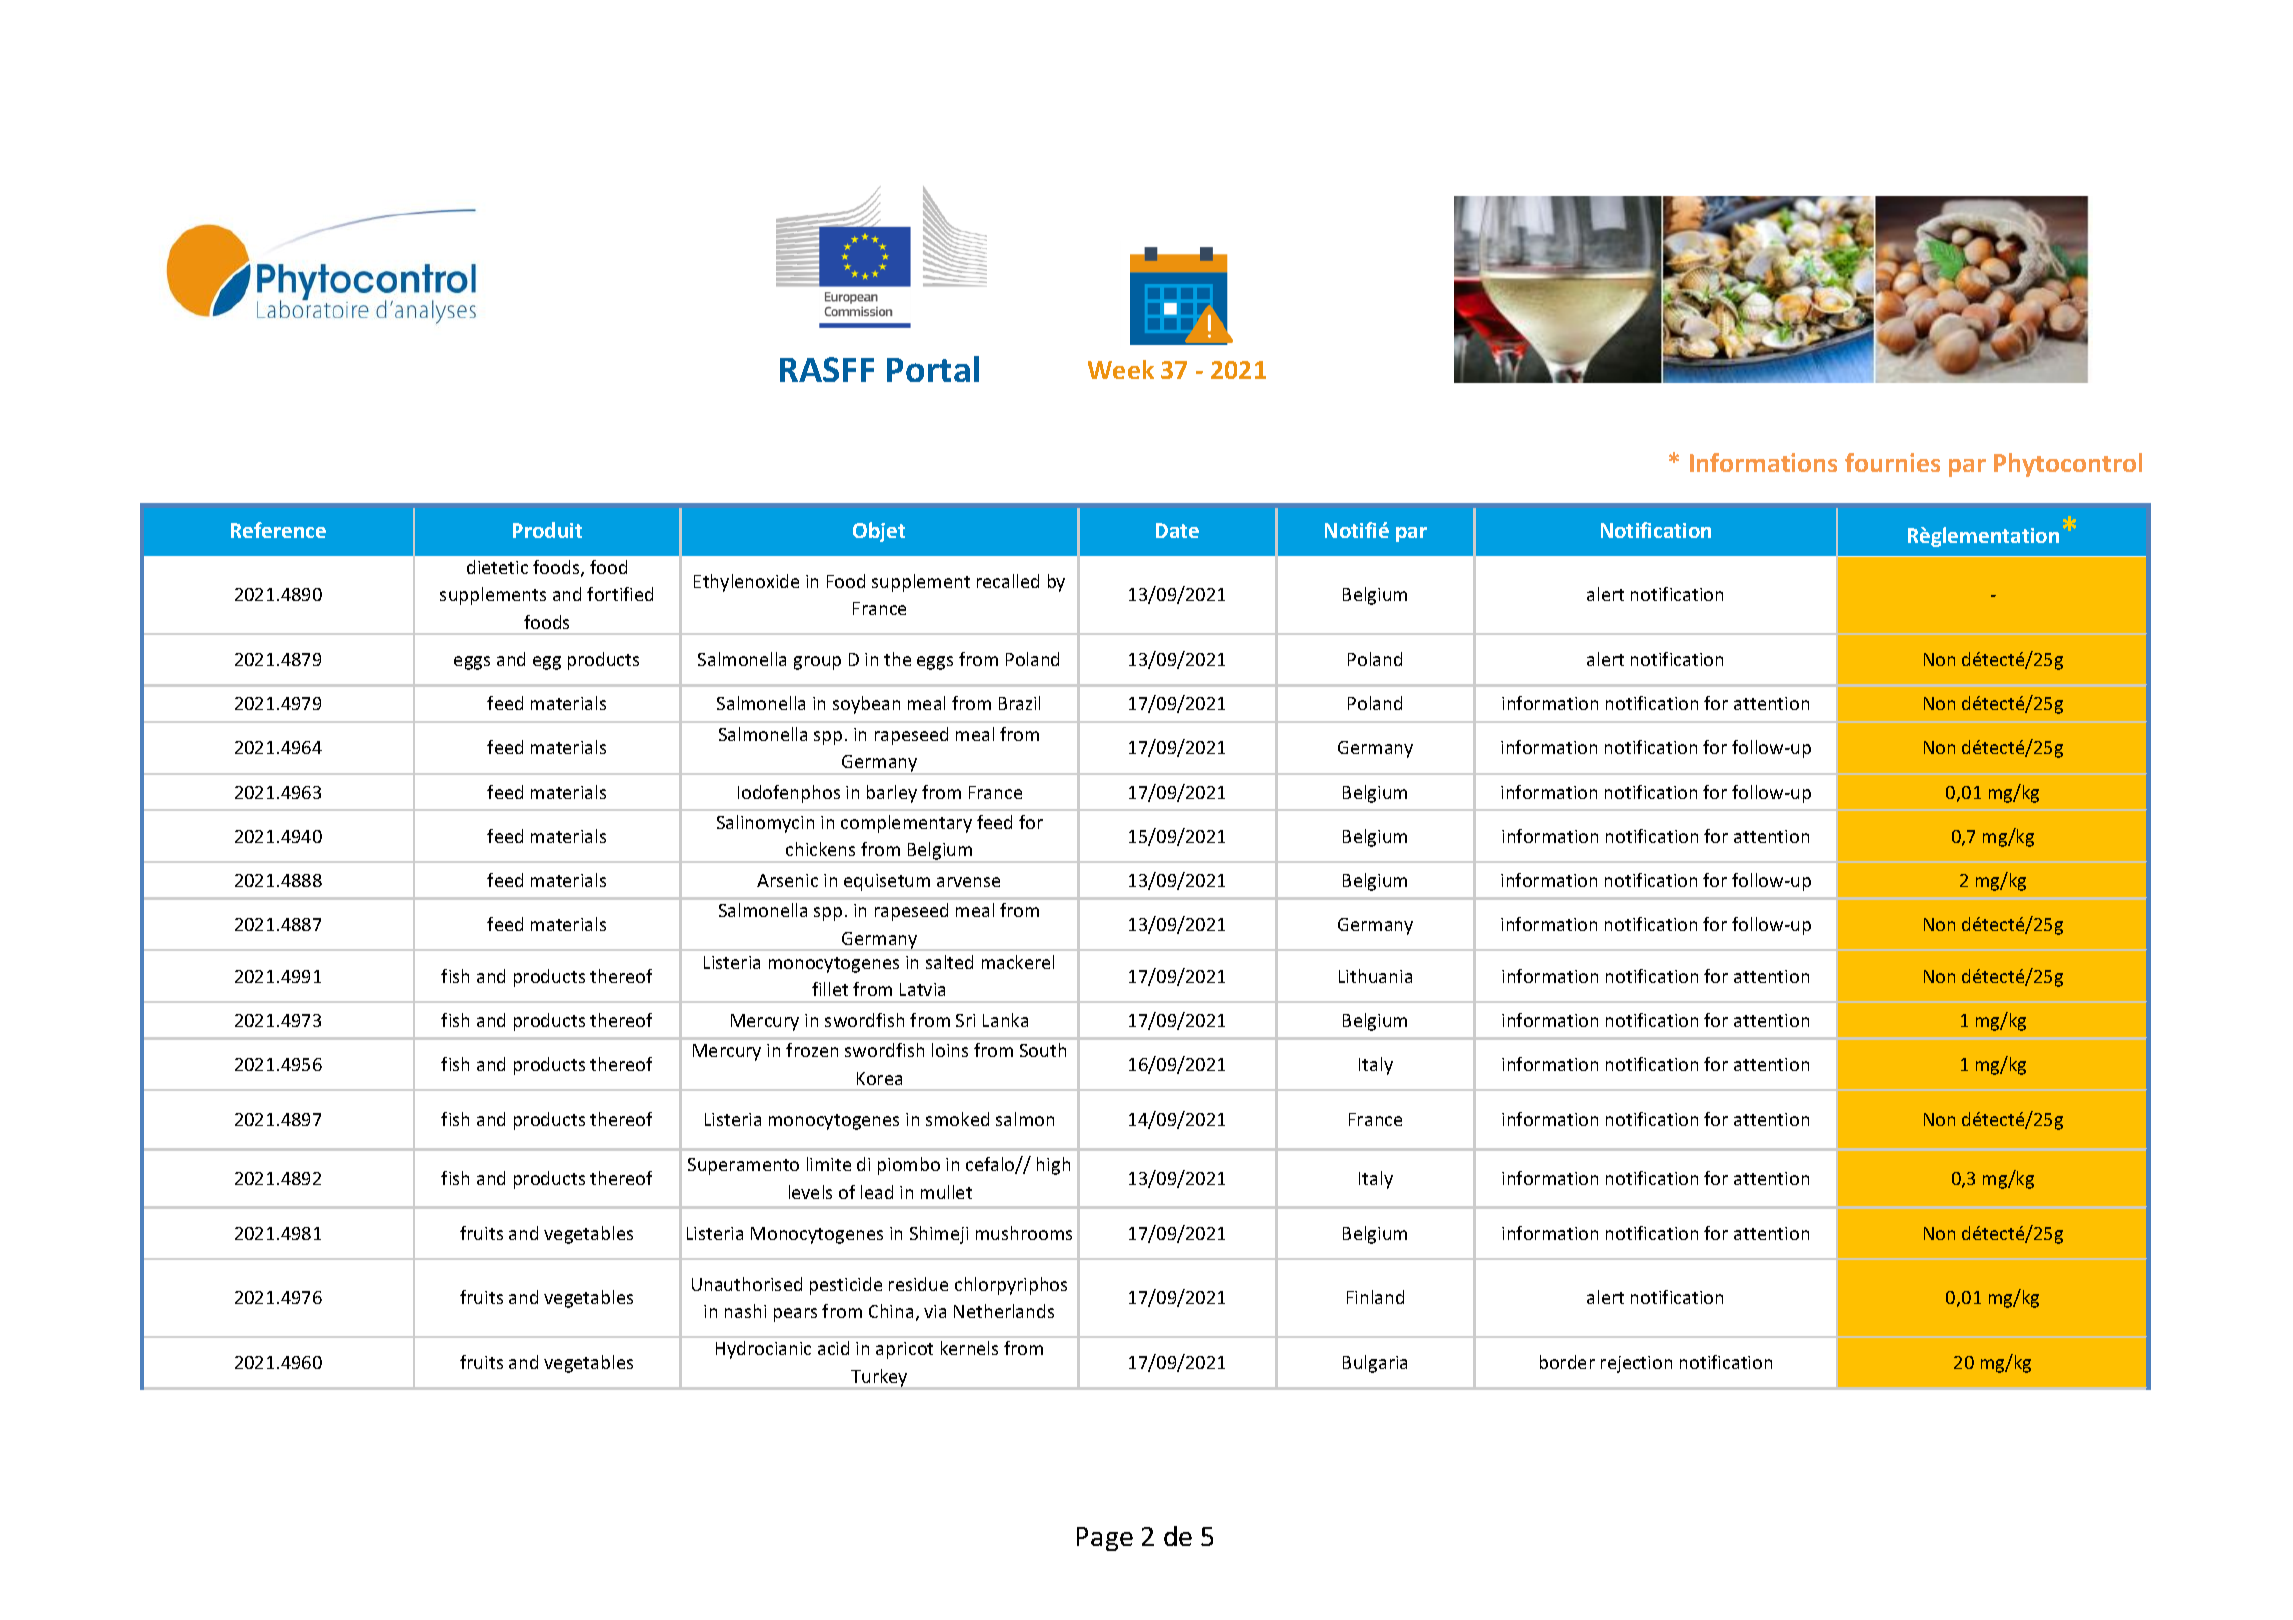 The image size is (2293, 1620). What do you see at coordinates (1375, 1364) in the screenshot?
I see `Bulgaria` at bounding box center [1375, 1364].
